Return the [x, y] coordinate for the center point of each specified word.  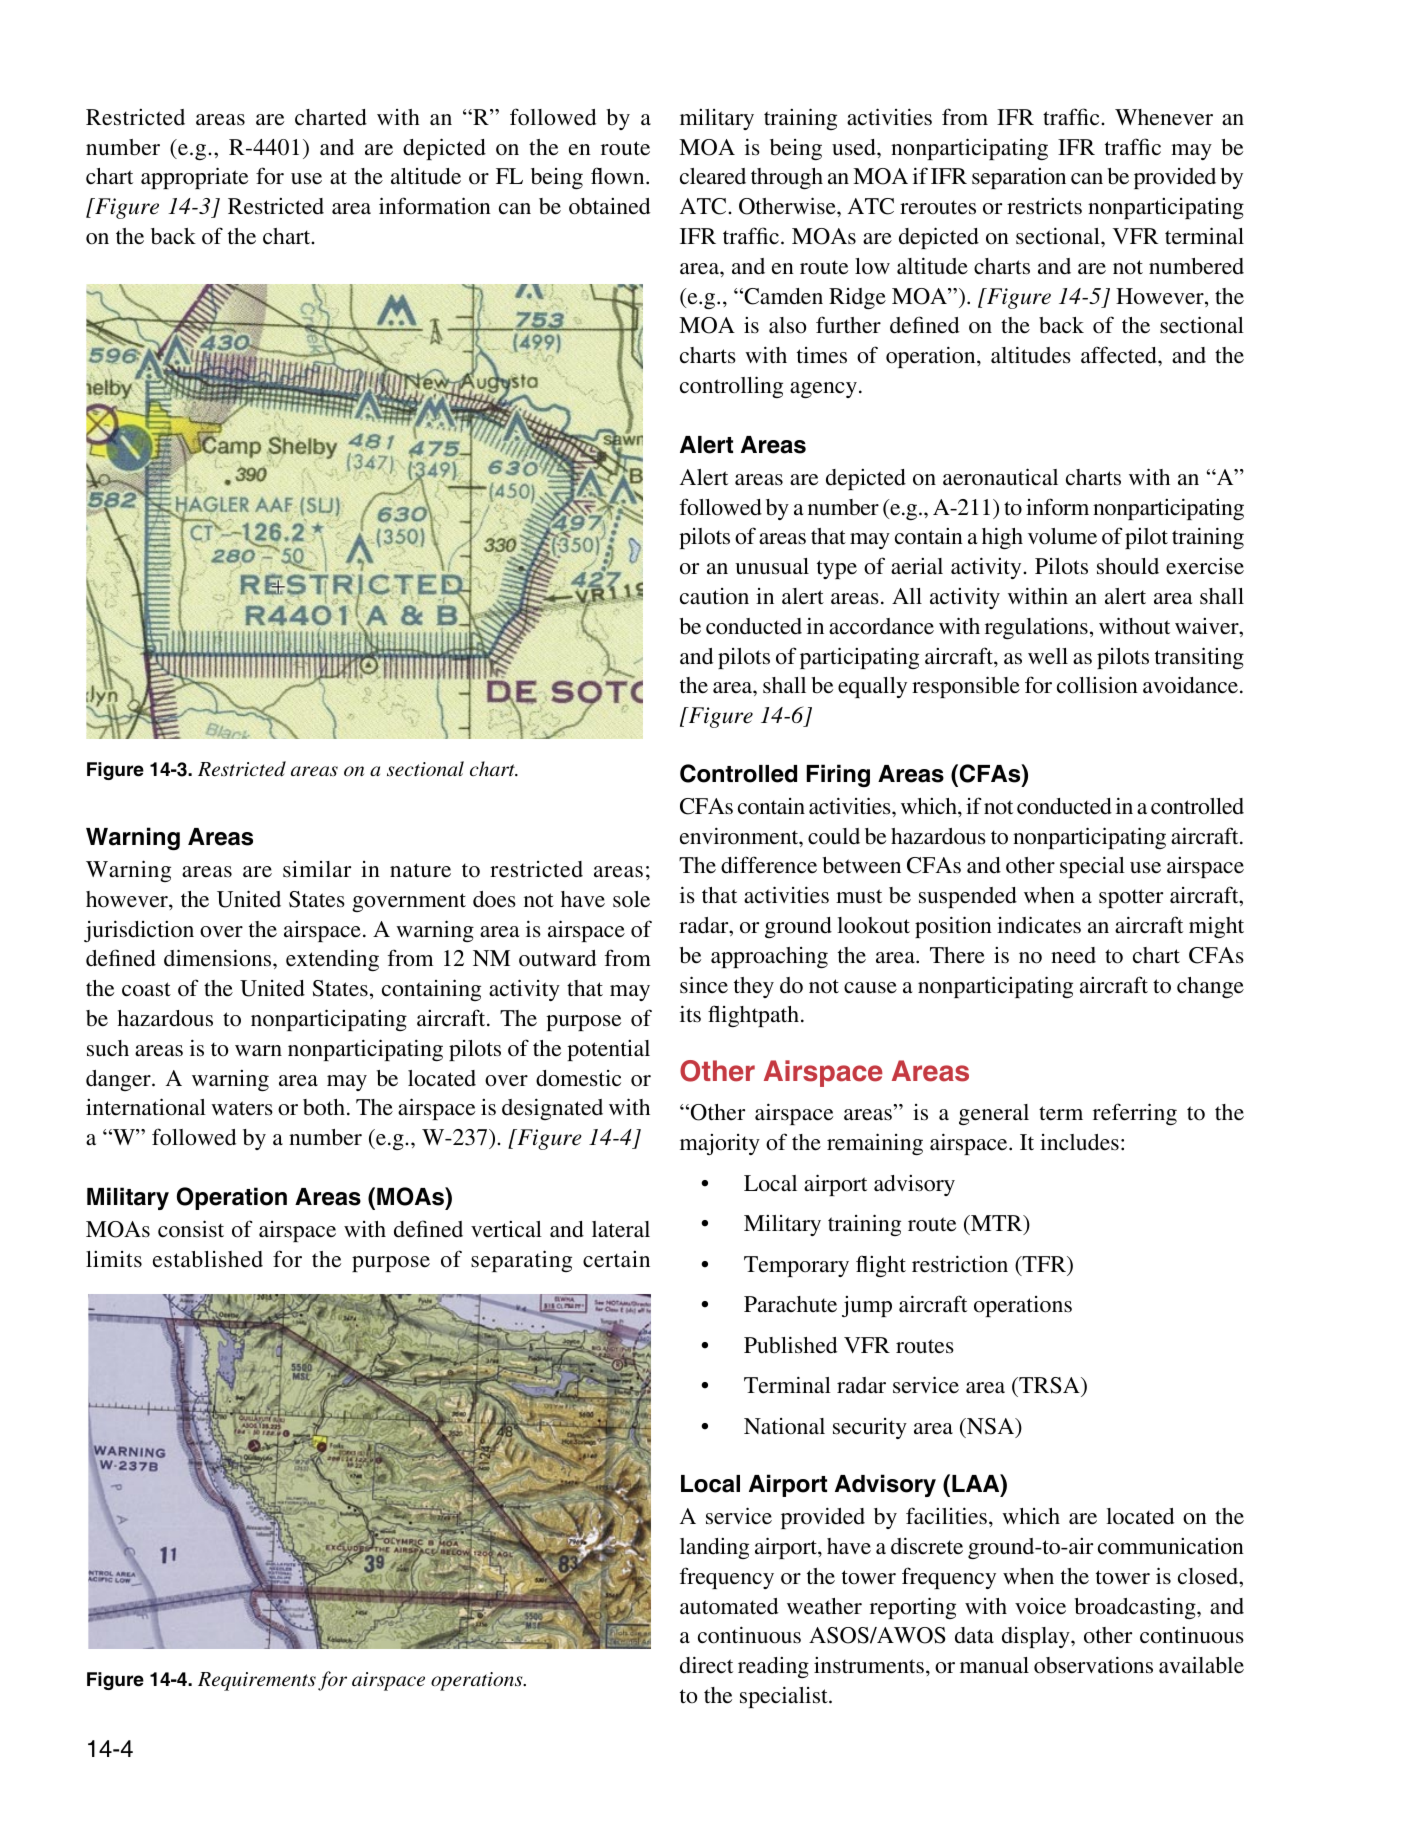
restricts [1044, 206]
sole [631, 899]
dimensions [219, 958]
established [208, 1259]
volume [1062, 536]
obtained [609, 206]
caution [714, 596]
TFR [1044, 1265]
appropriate [194, 178]
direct [706, 1665]
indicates [1039, 925]
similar [317, 869]
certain [616, 1259]
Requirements [257, 1681]
